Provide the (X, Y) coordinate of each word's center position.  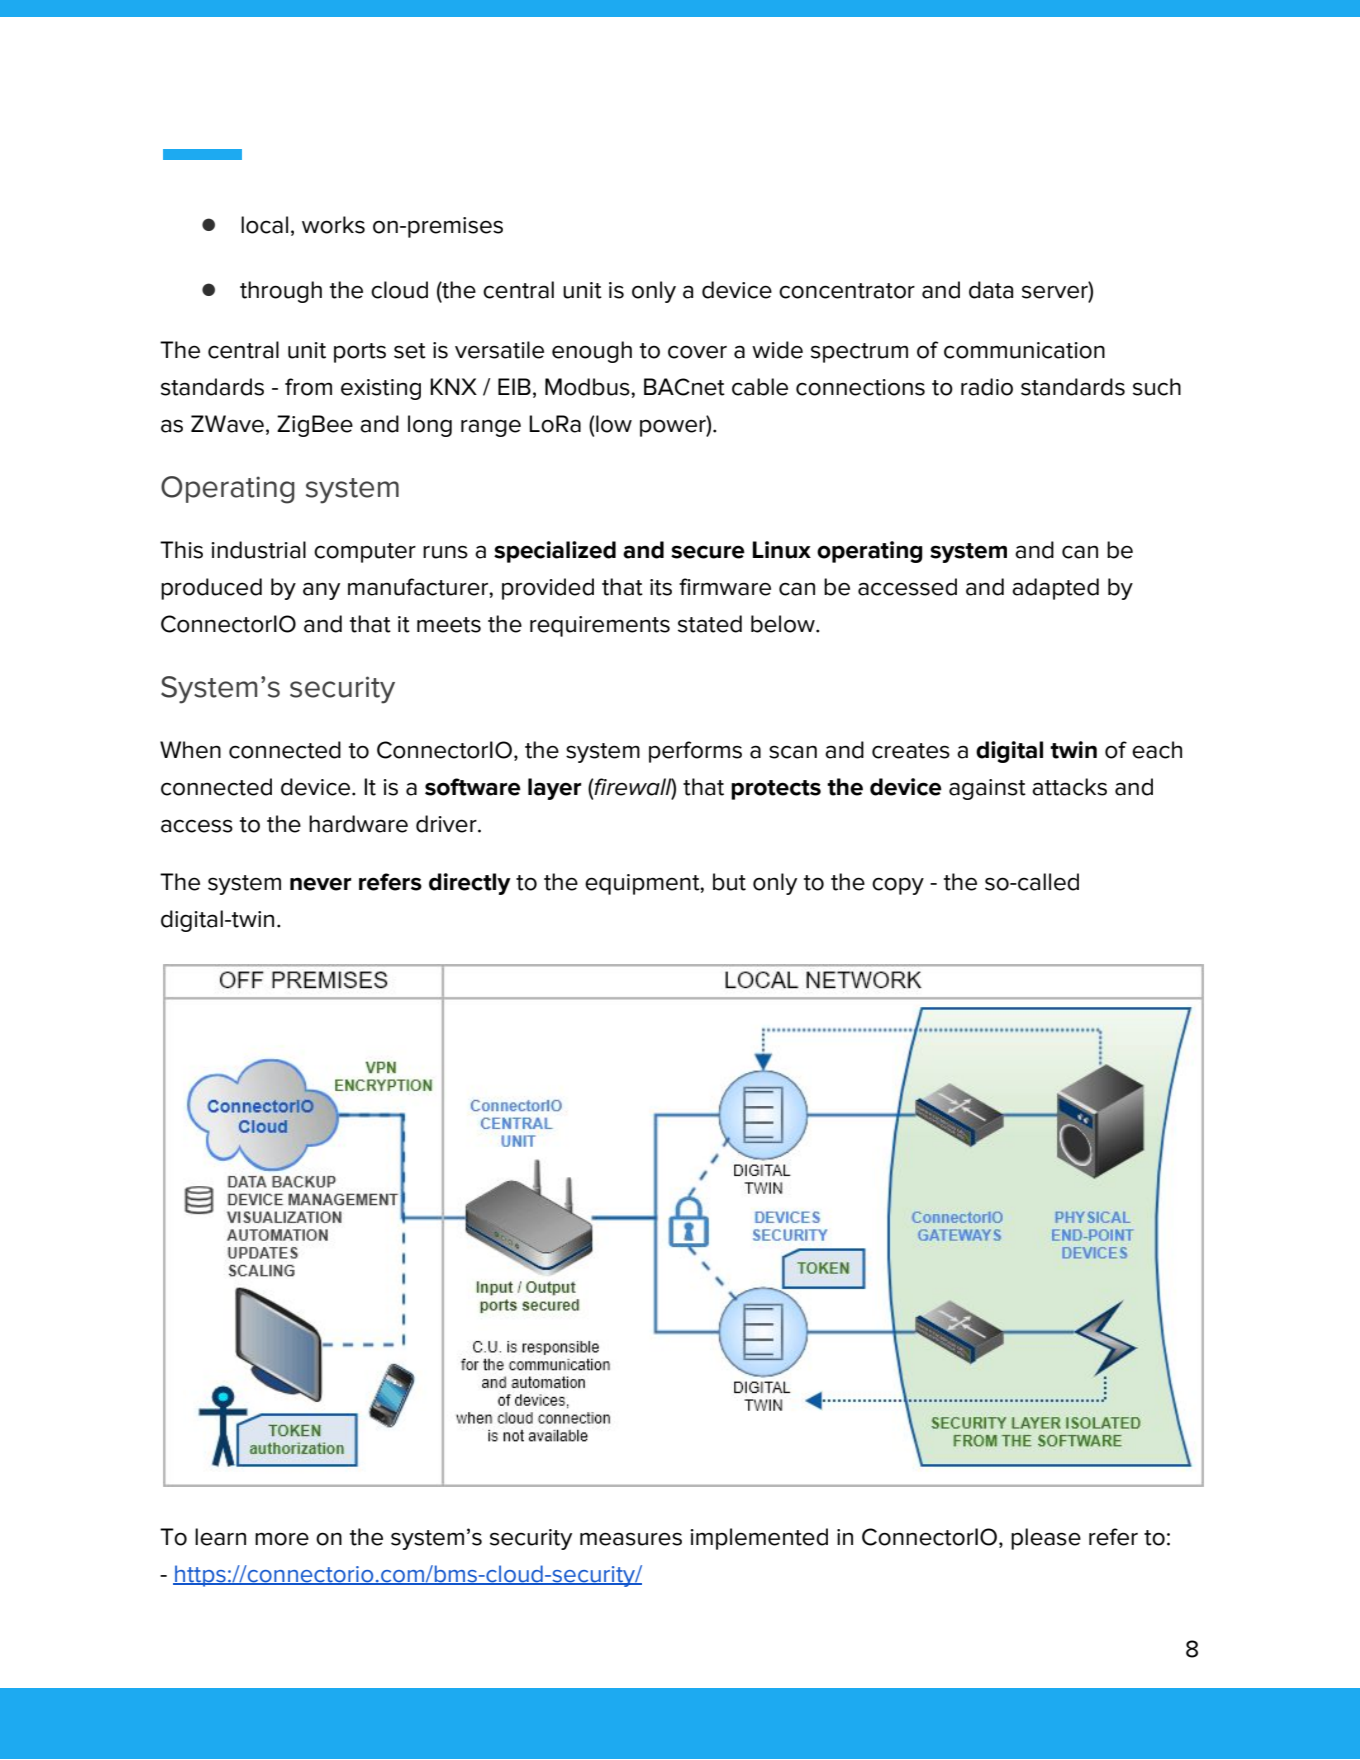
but (729, 882)
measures (631, 1539)
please (1046, 1539)
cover (697, 352)
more (282, 1539)
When (190, 750)
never (321, 884)
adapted (1055, 589)
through (281, 292)
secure (708, 552)
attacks (1069, 787)
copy (898, 886)
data (991, 290)
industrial (258, 550)
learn (220, 1537)
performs (695, 752)
